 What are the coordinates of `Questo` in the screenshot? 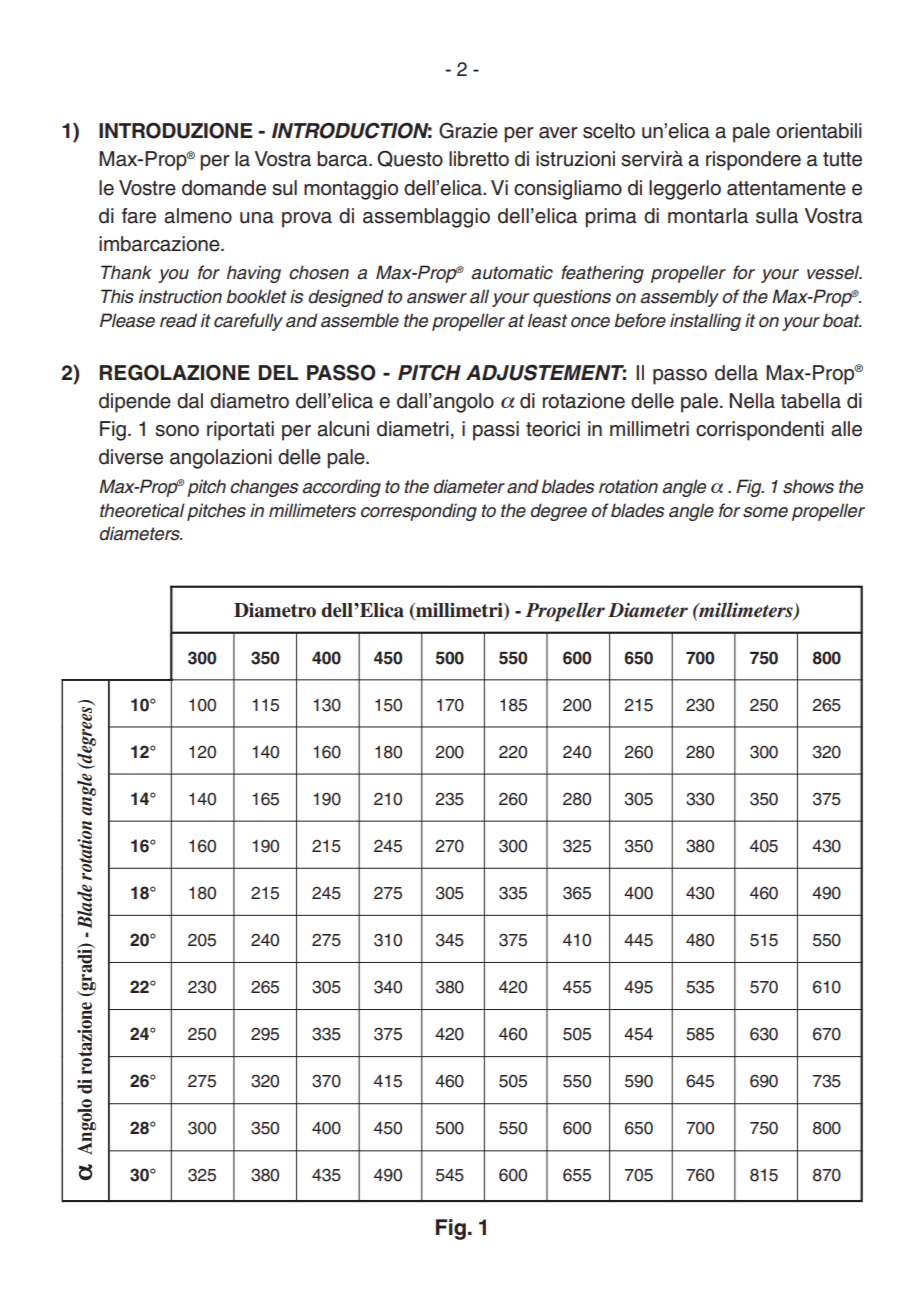 It's located at (410, 158).
